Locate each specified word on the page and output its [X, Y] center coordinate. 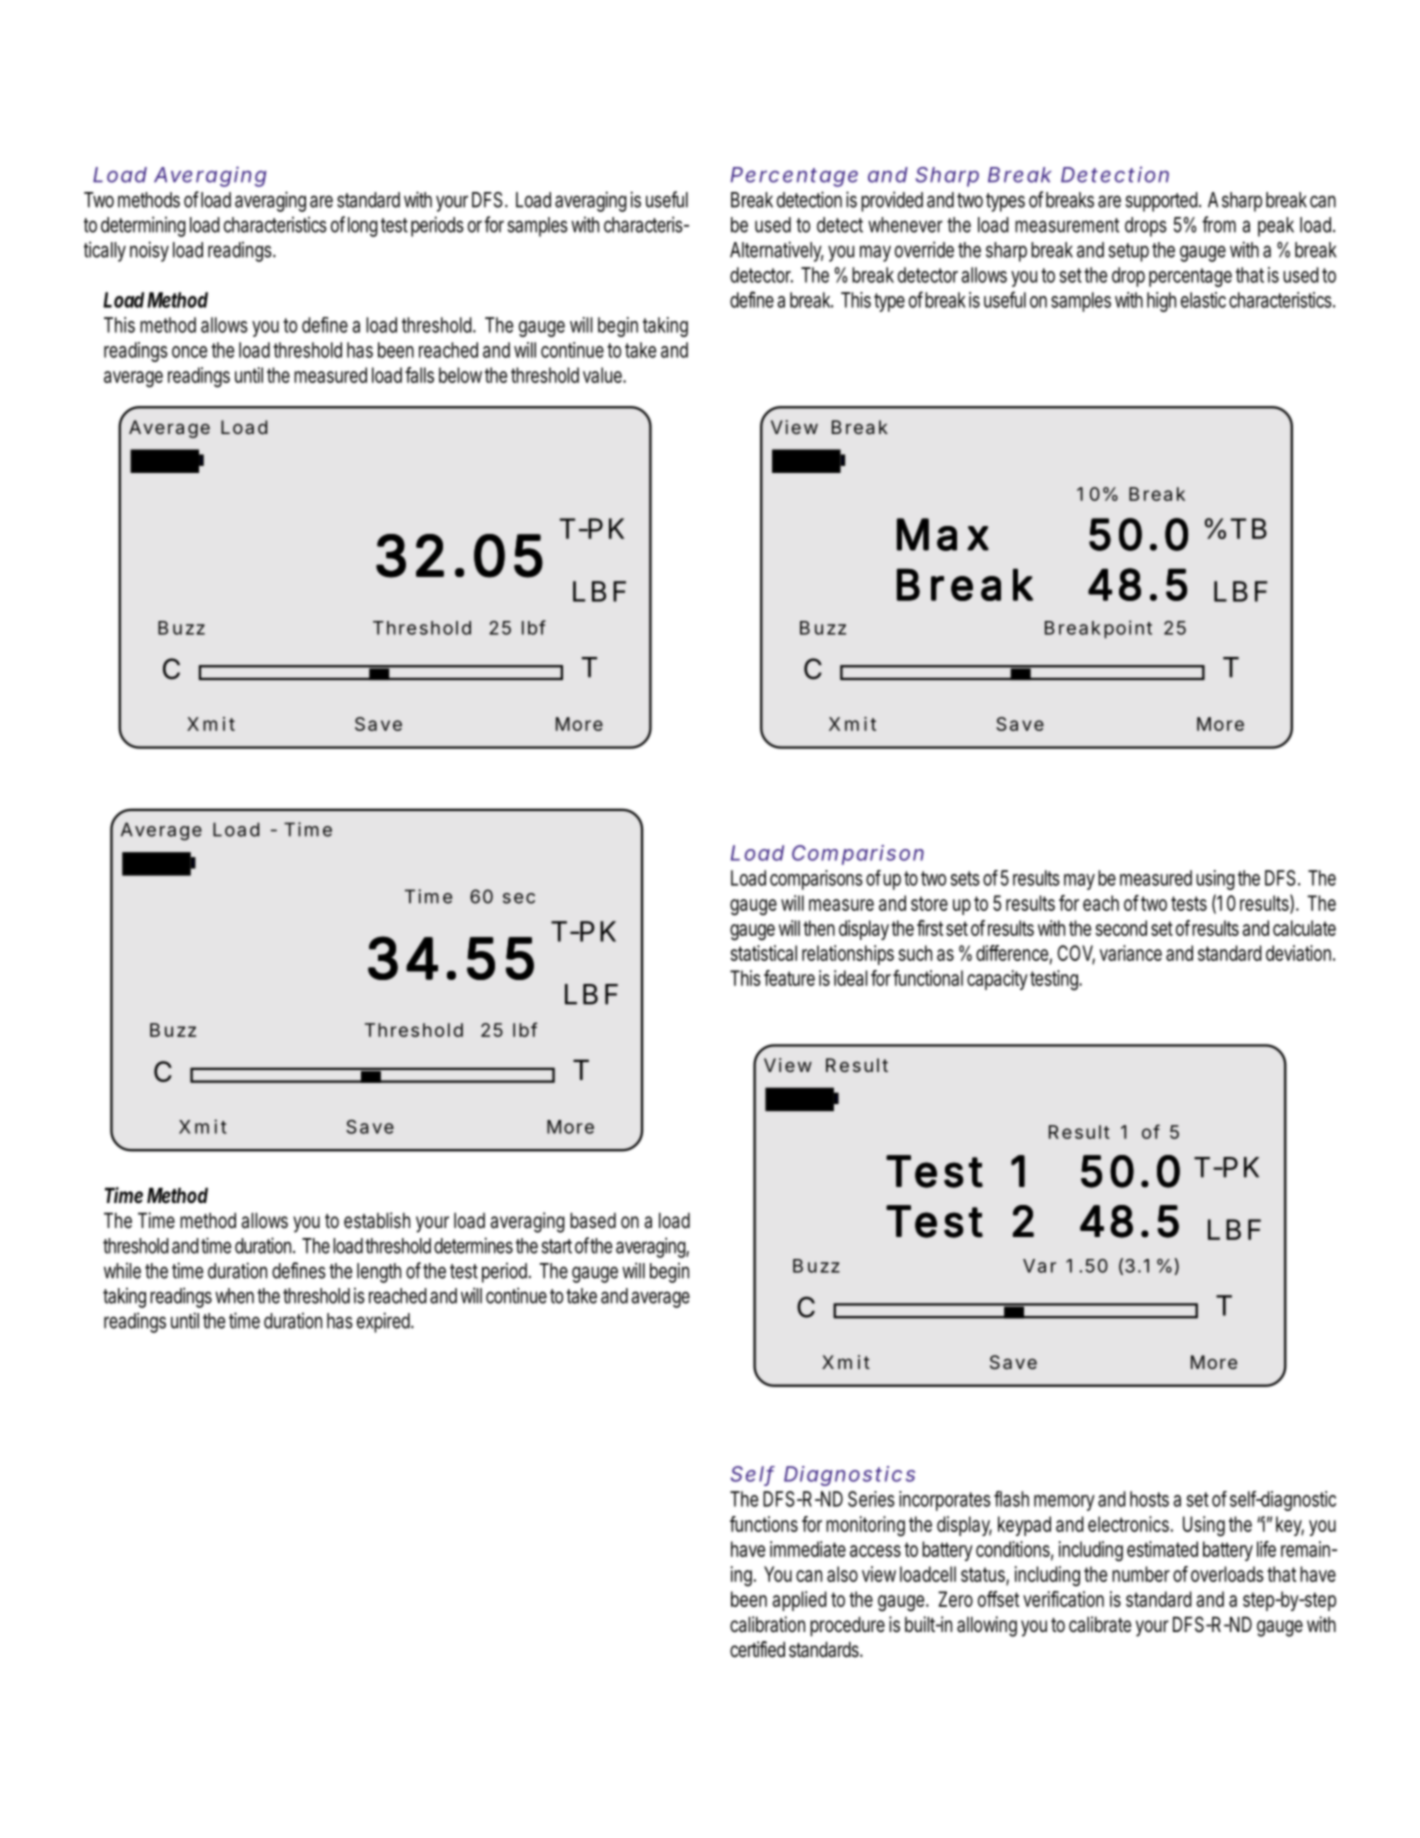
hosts [1149, 1499]
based [593, 1220]
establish [377, 1220]
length [379, 1273]
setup [1131, 252]
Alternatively [777, 251]
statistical [763, 953]
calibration [767, 1624]
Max [943, 534]
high [1161, 302]
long [365, 227]
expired [385, 1322]
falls [419, 375]
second [1121, 928]
